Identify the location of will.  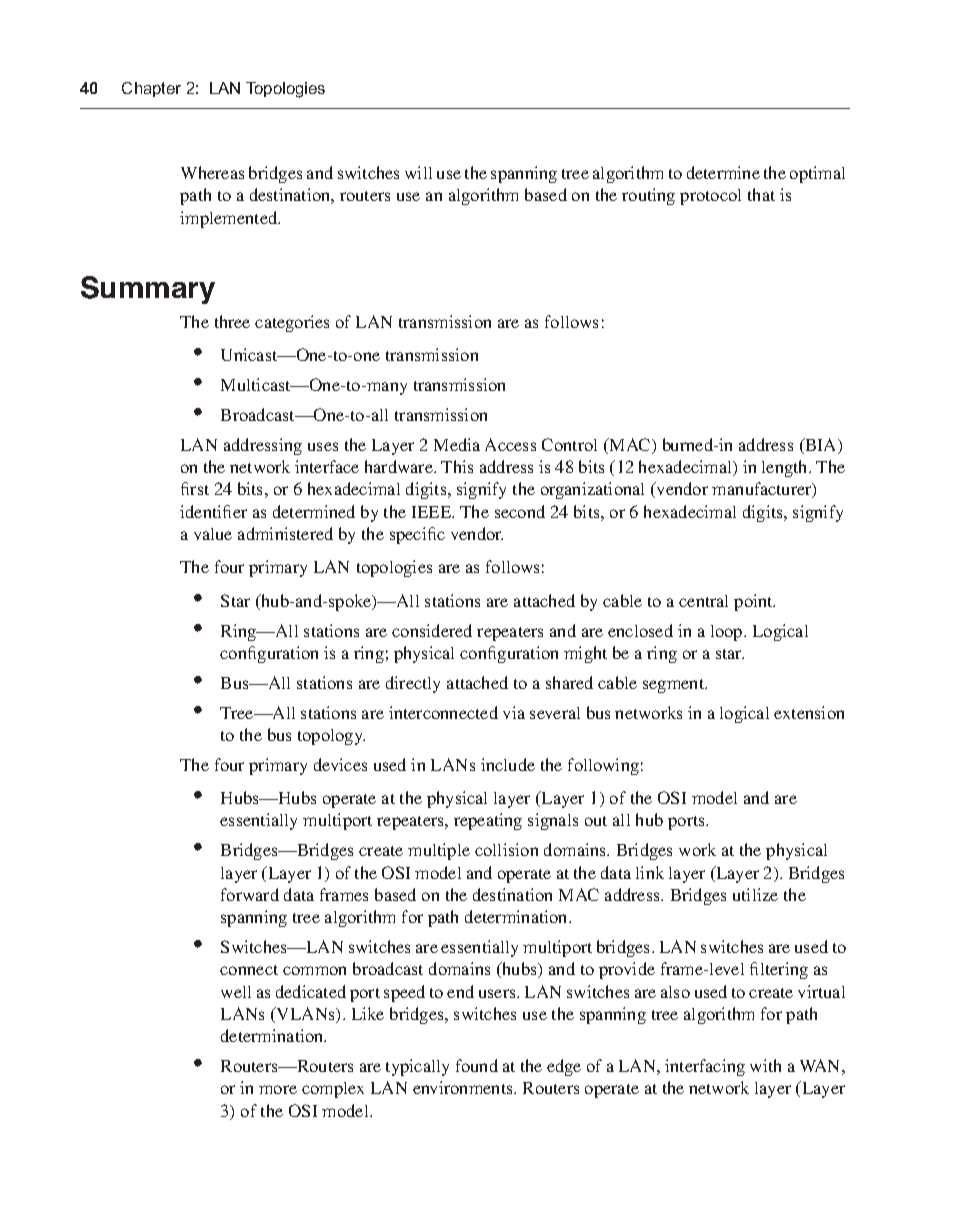
(418, 172).
